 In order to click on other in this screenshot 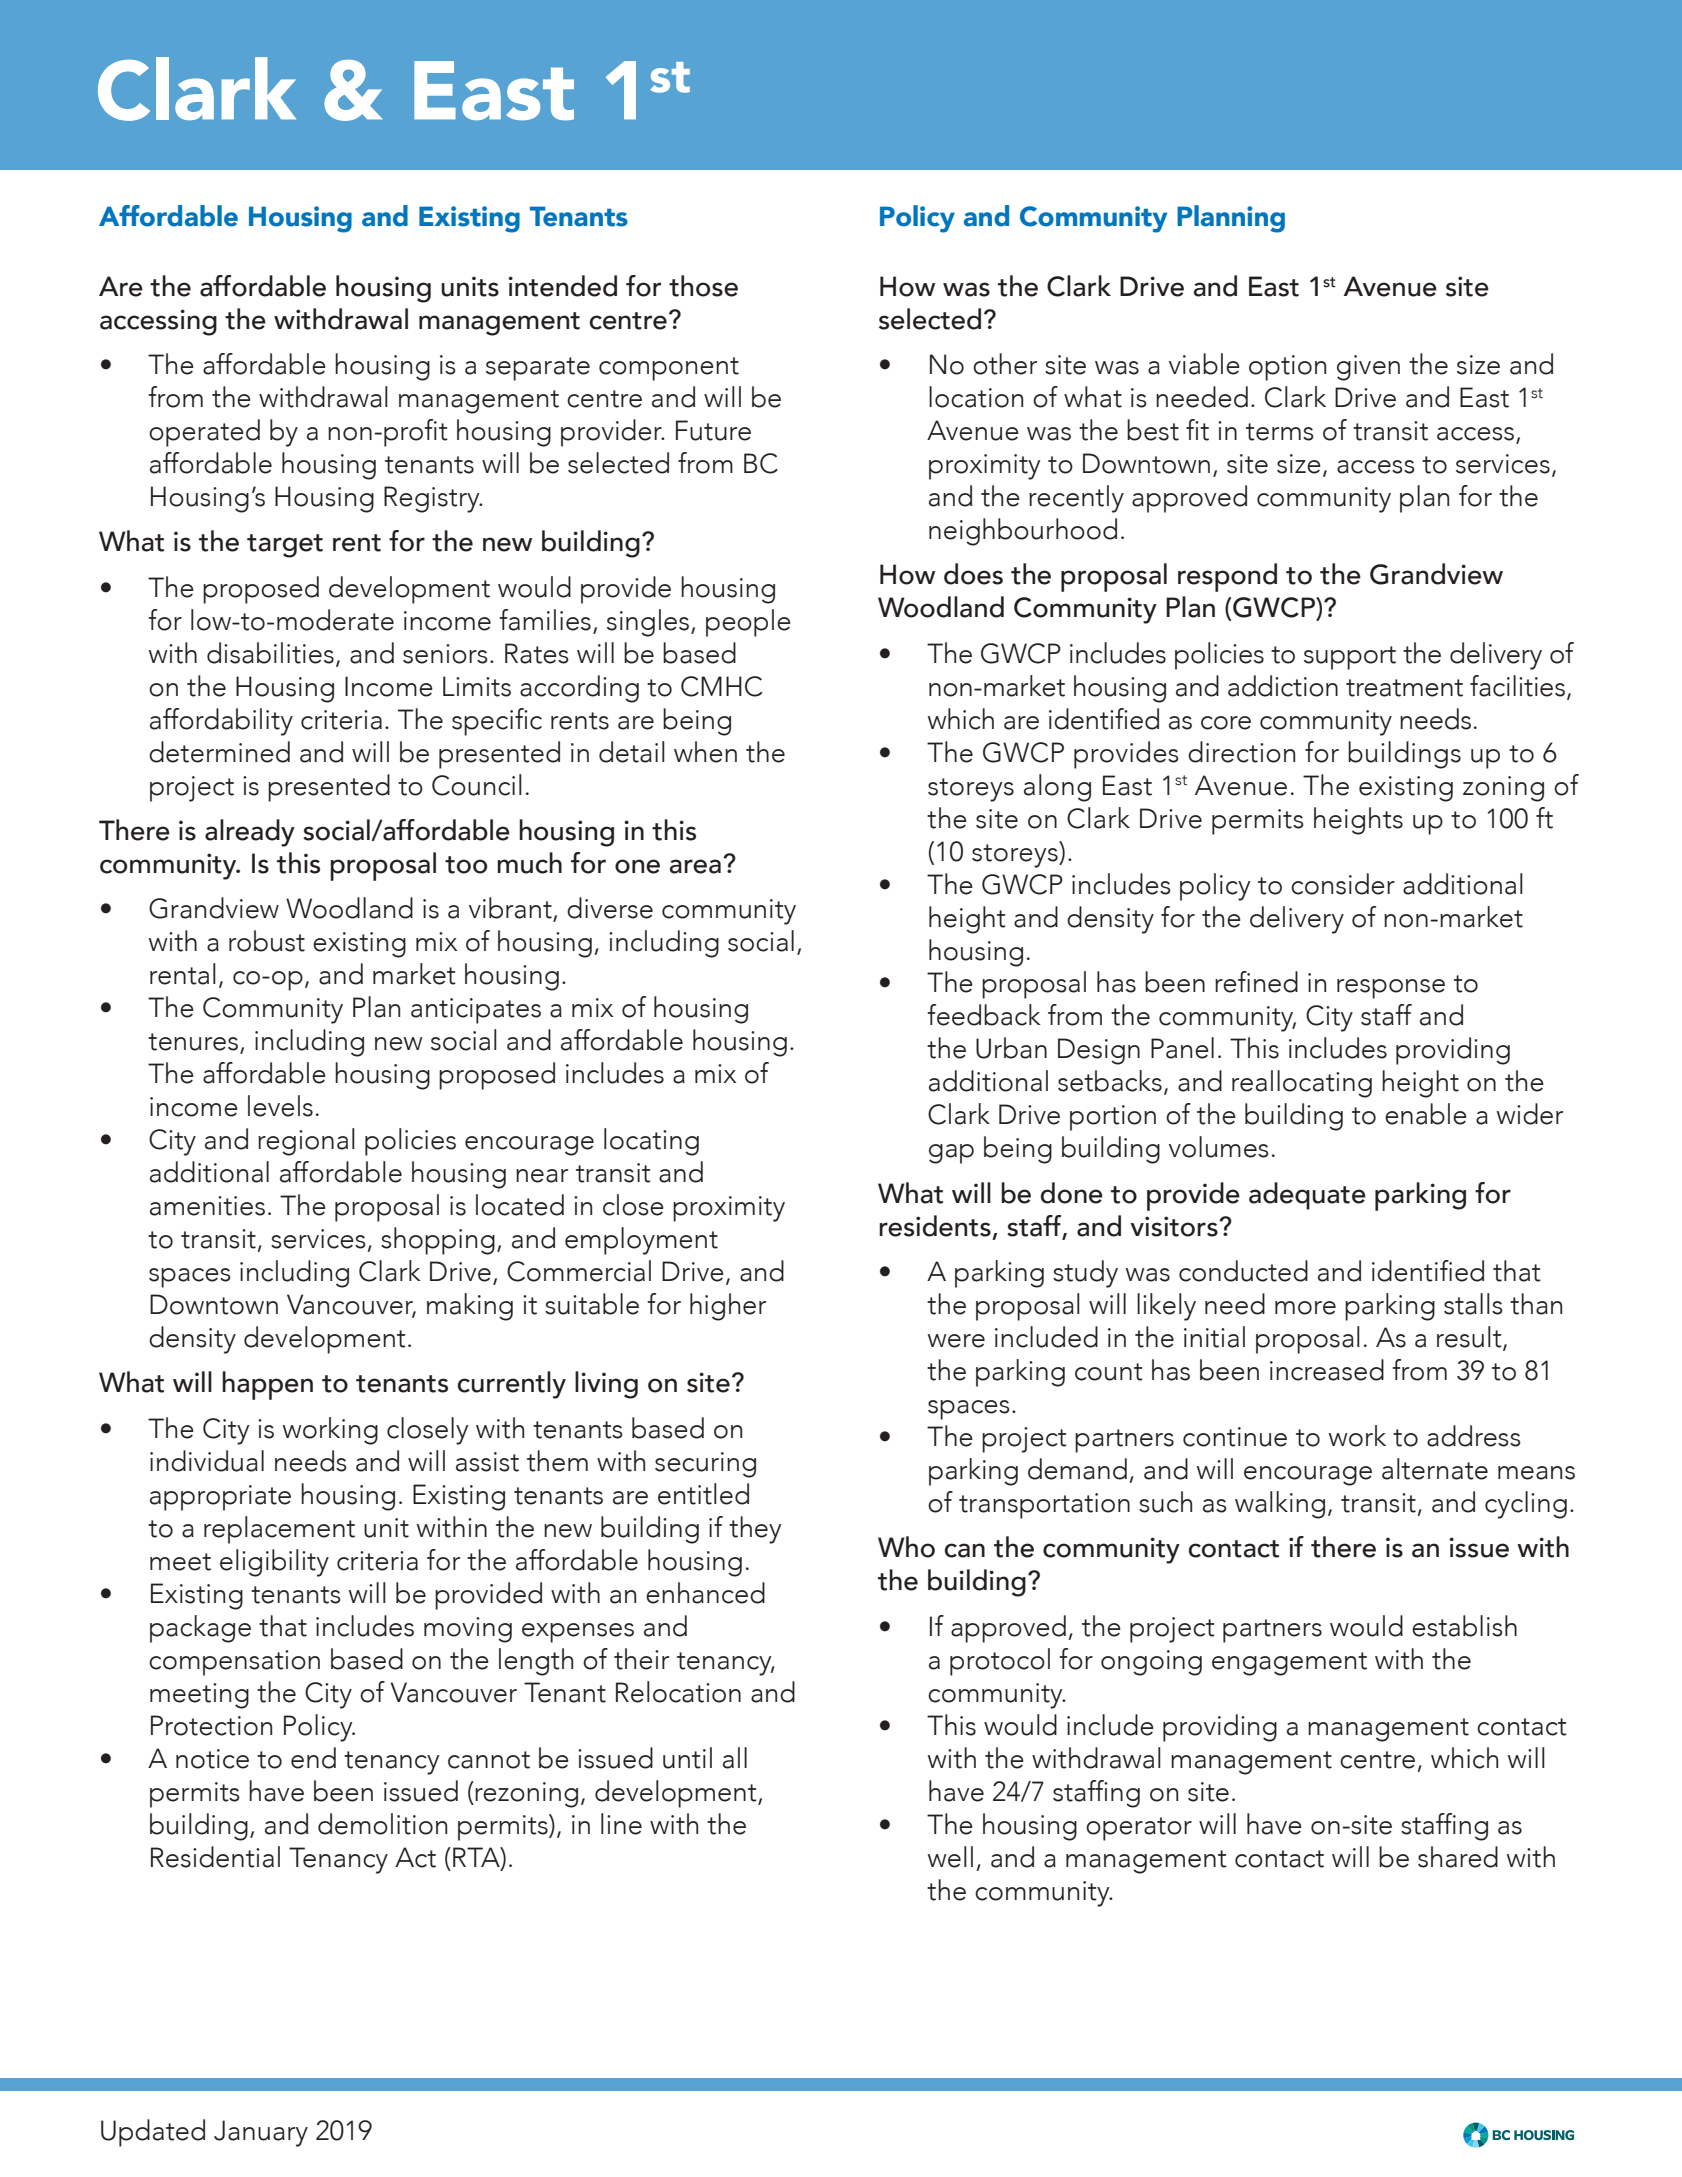, I will do `click(1005, 364)`.
